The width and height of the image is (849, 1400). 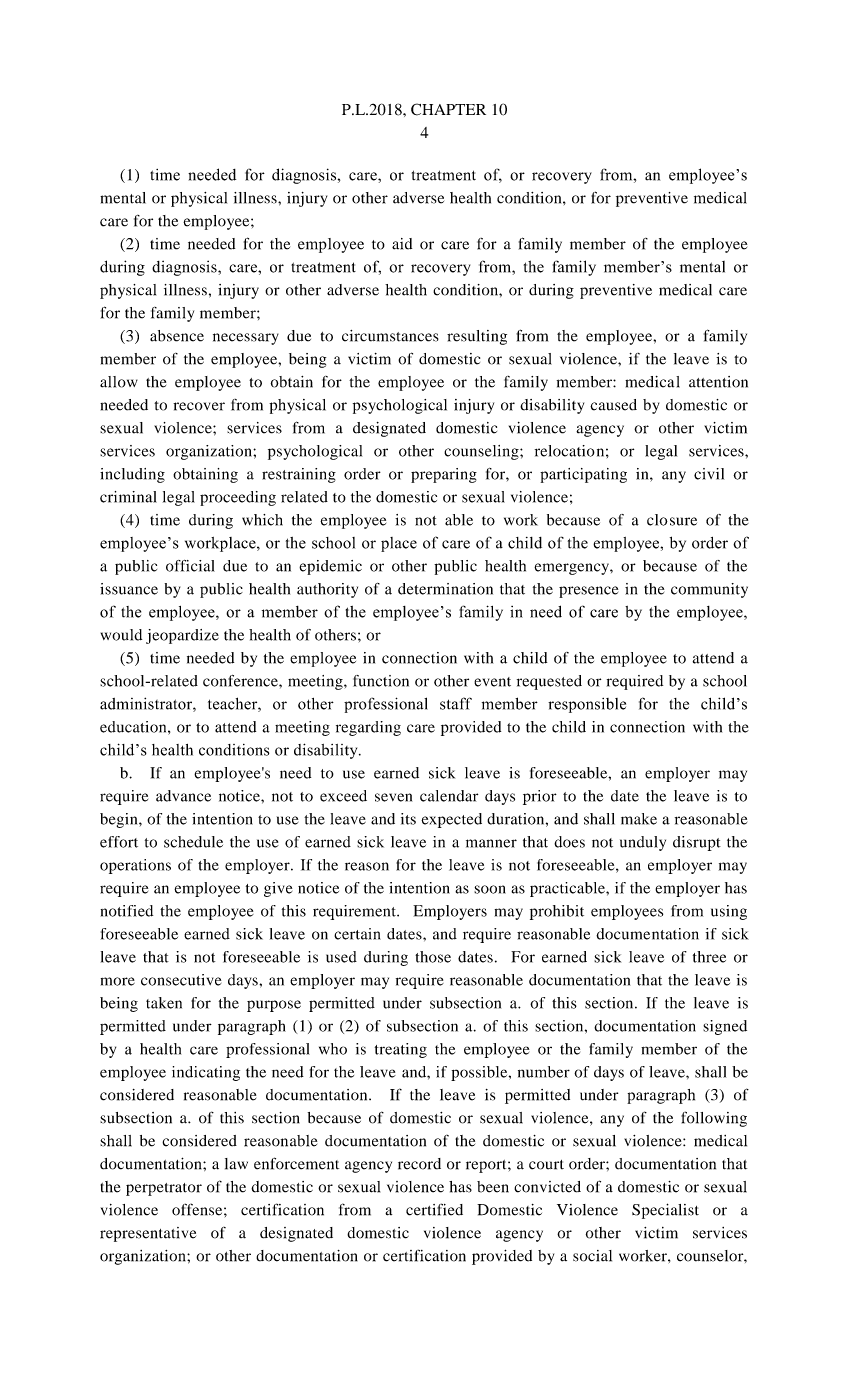 I want to click on certified, so click(x=434, y=1209).
